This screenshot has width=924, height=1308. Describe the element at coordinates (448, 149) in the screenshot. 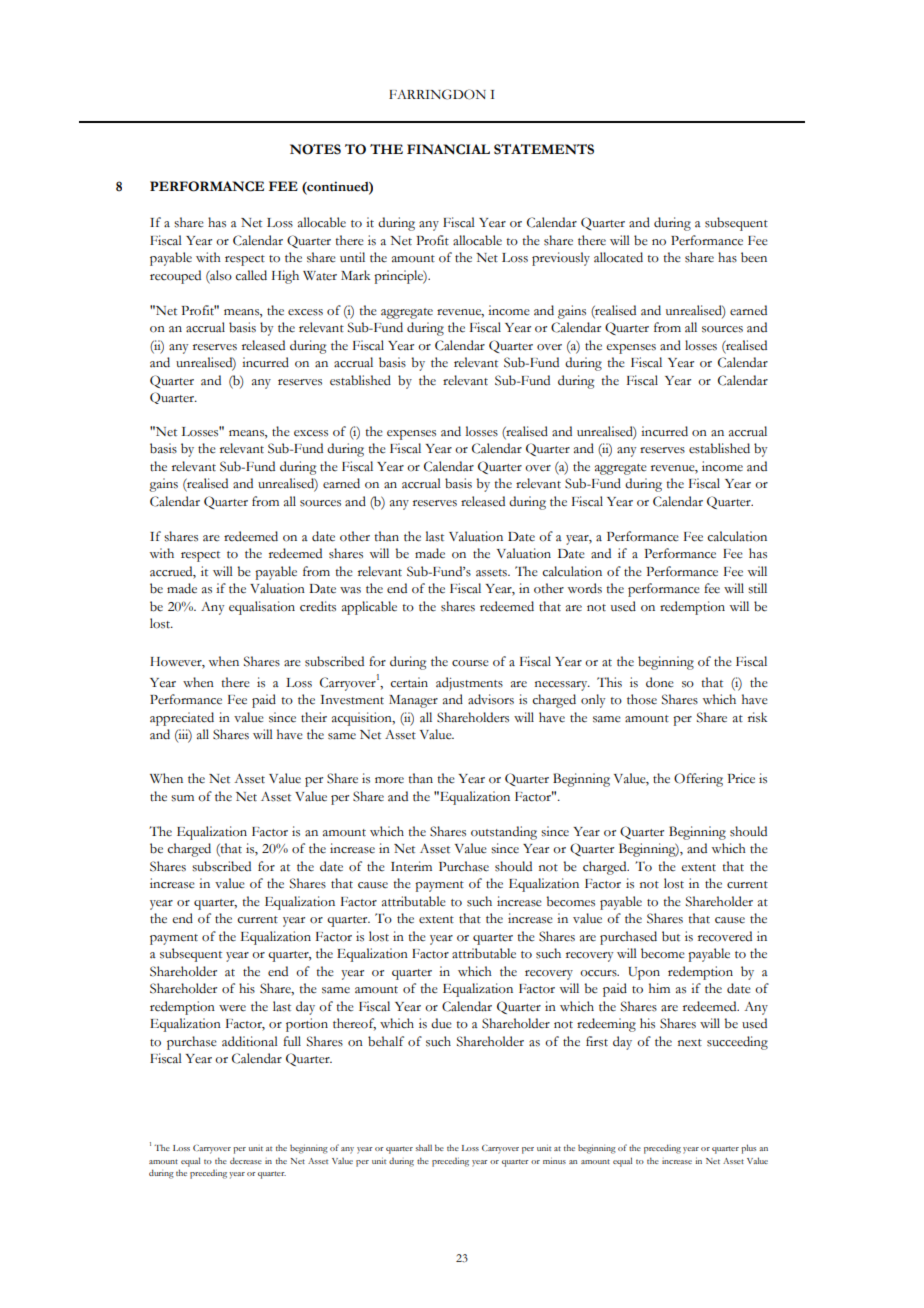

I see `FINANCIAL` at that location.
